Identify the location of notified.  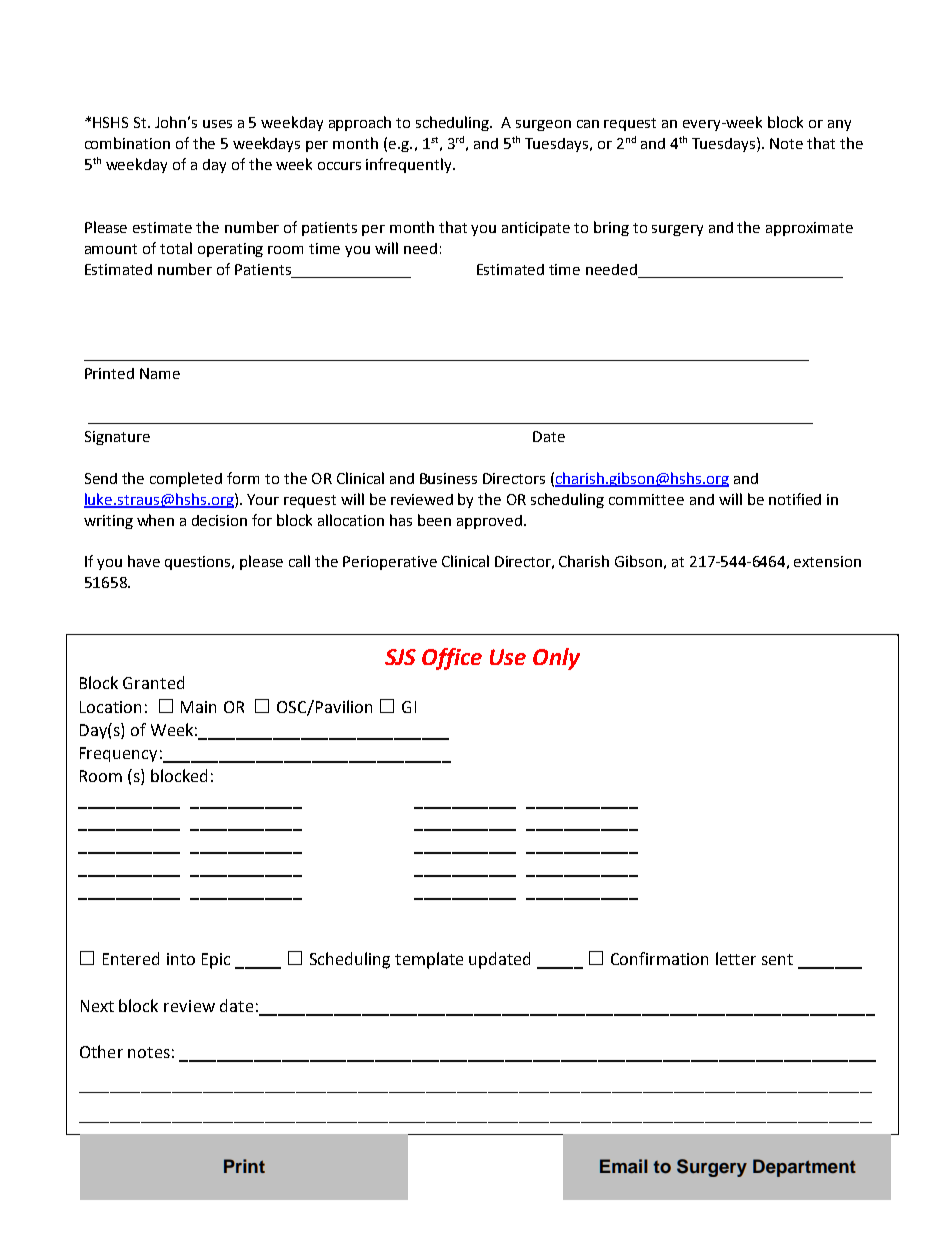
(795, 499).
